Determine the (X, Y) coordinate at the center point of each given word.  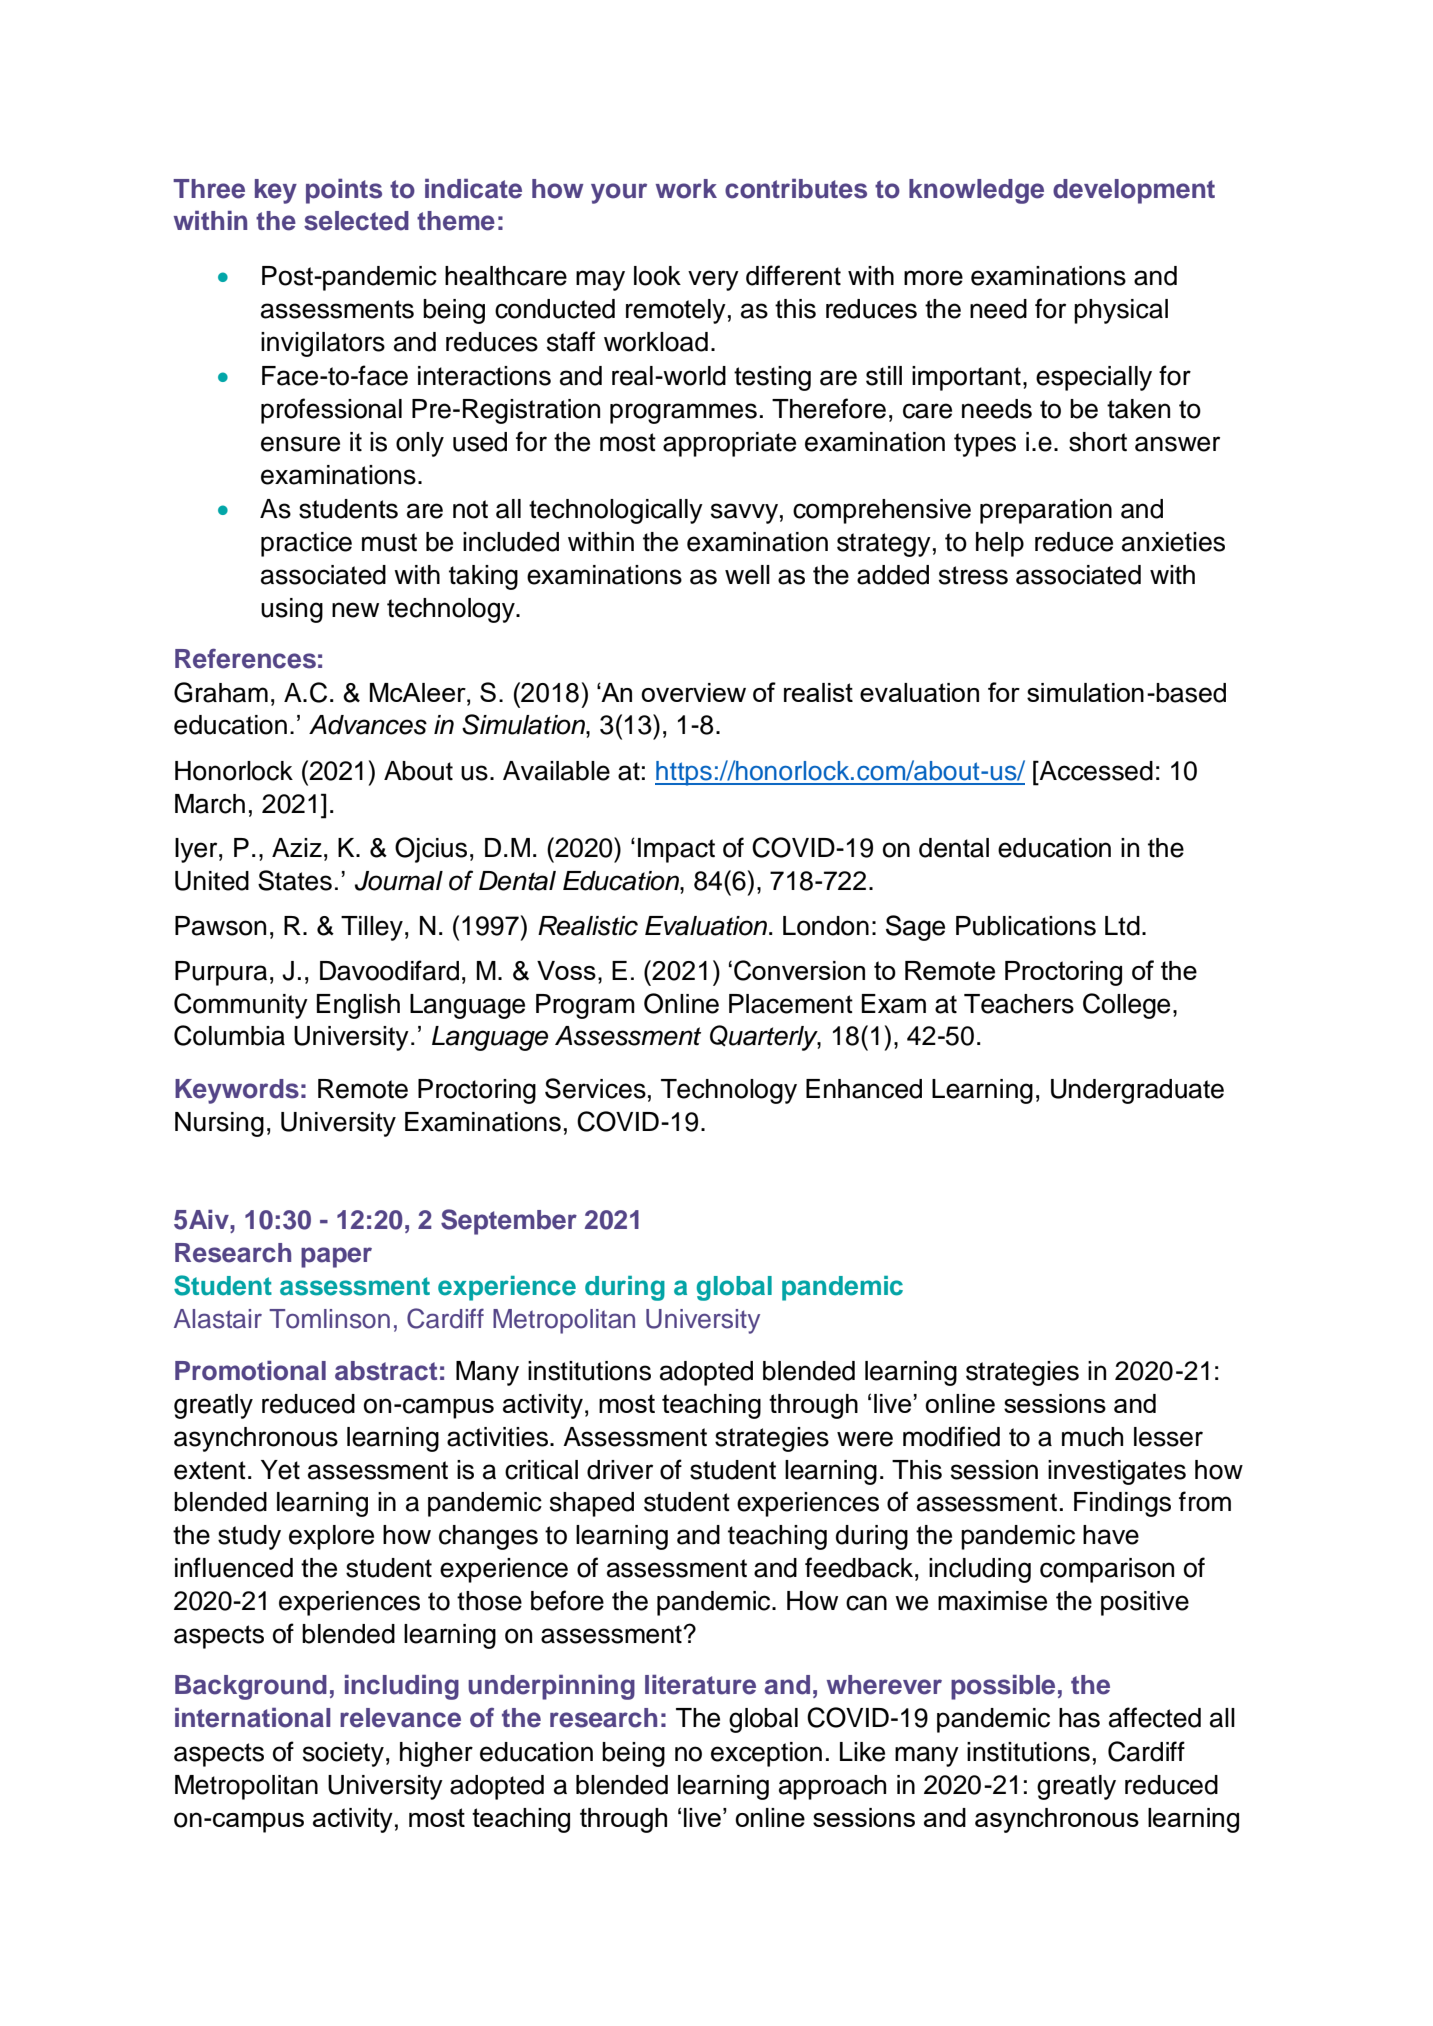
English (358, 1006)
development (1134, 191)
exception (766, 1754)
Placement (791, 1004)
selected (356, 221)
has (1079, 1718)
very (713, 280)
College (1126, 1006)
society (343, 1754)
